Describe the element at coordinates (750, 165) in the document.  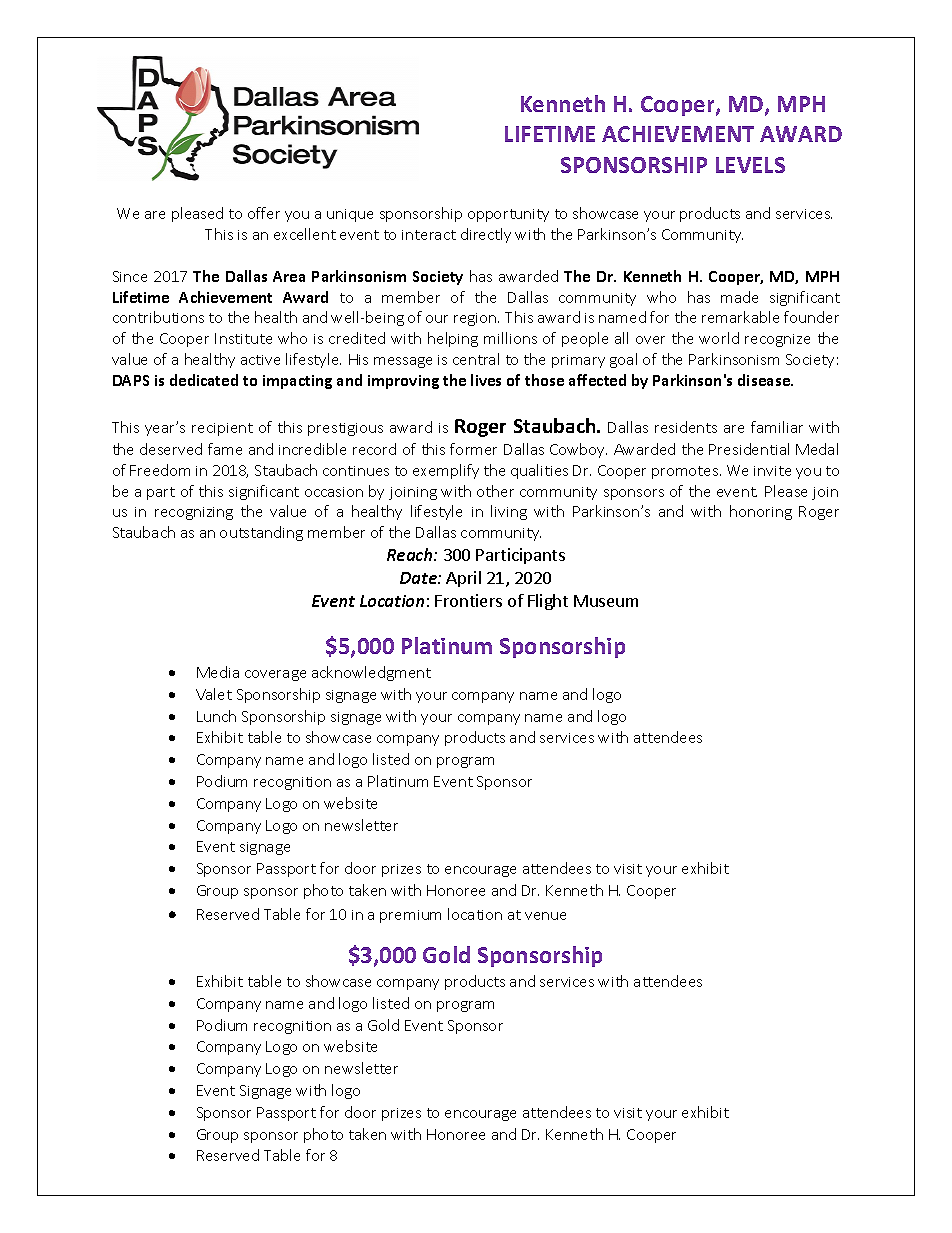
I see `LEVELS` at that location.
